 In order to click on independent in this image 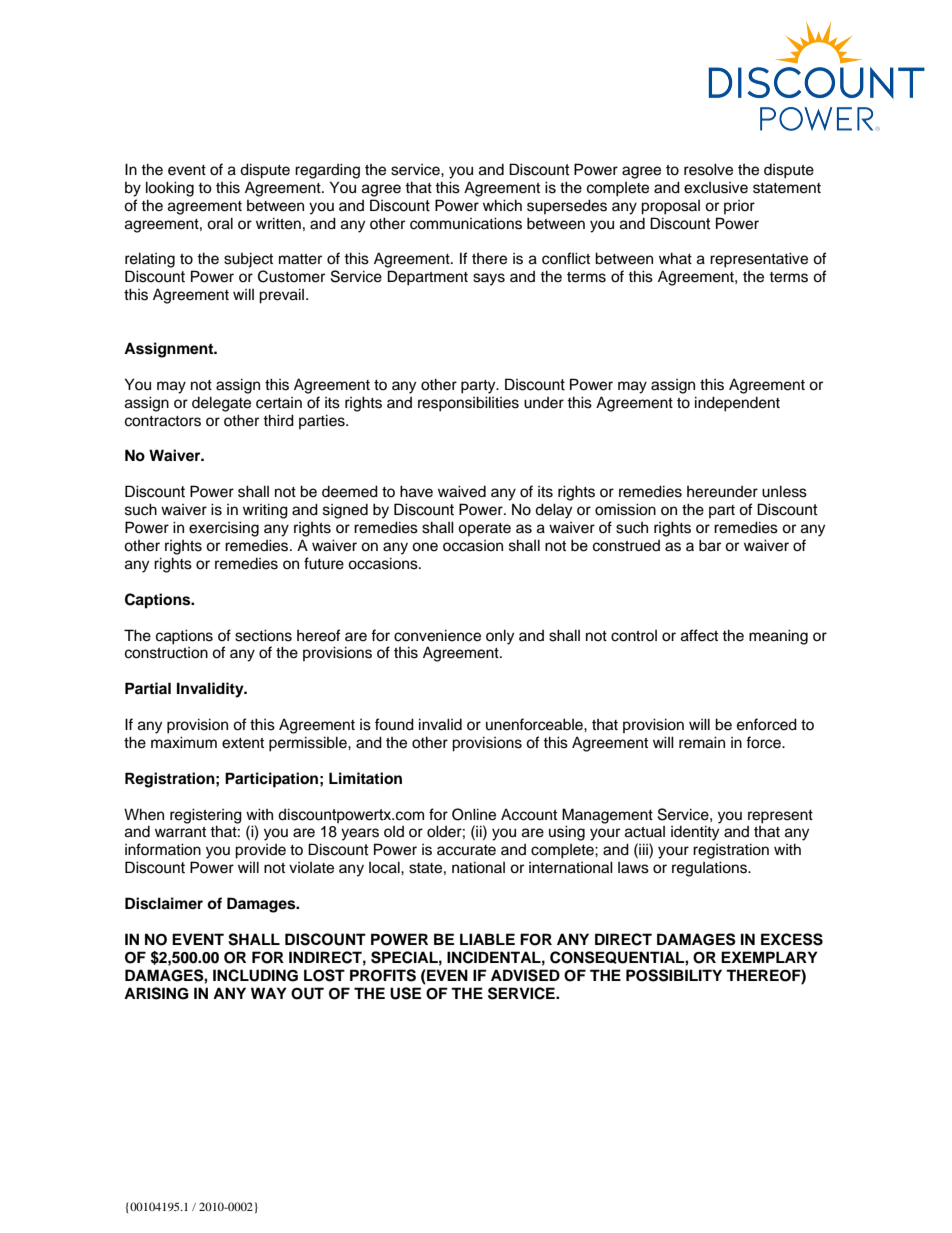, I will do `click(737, 404)`.
